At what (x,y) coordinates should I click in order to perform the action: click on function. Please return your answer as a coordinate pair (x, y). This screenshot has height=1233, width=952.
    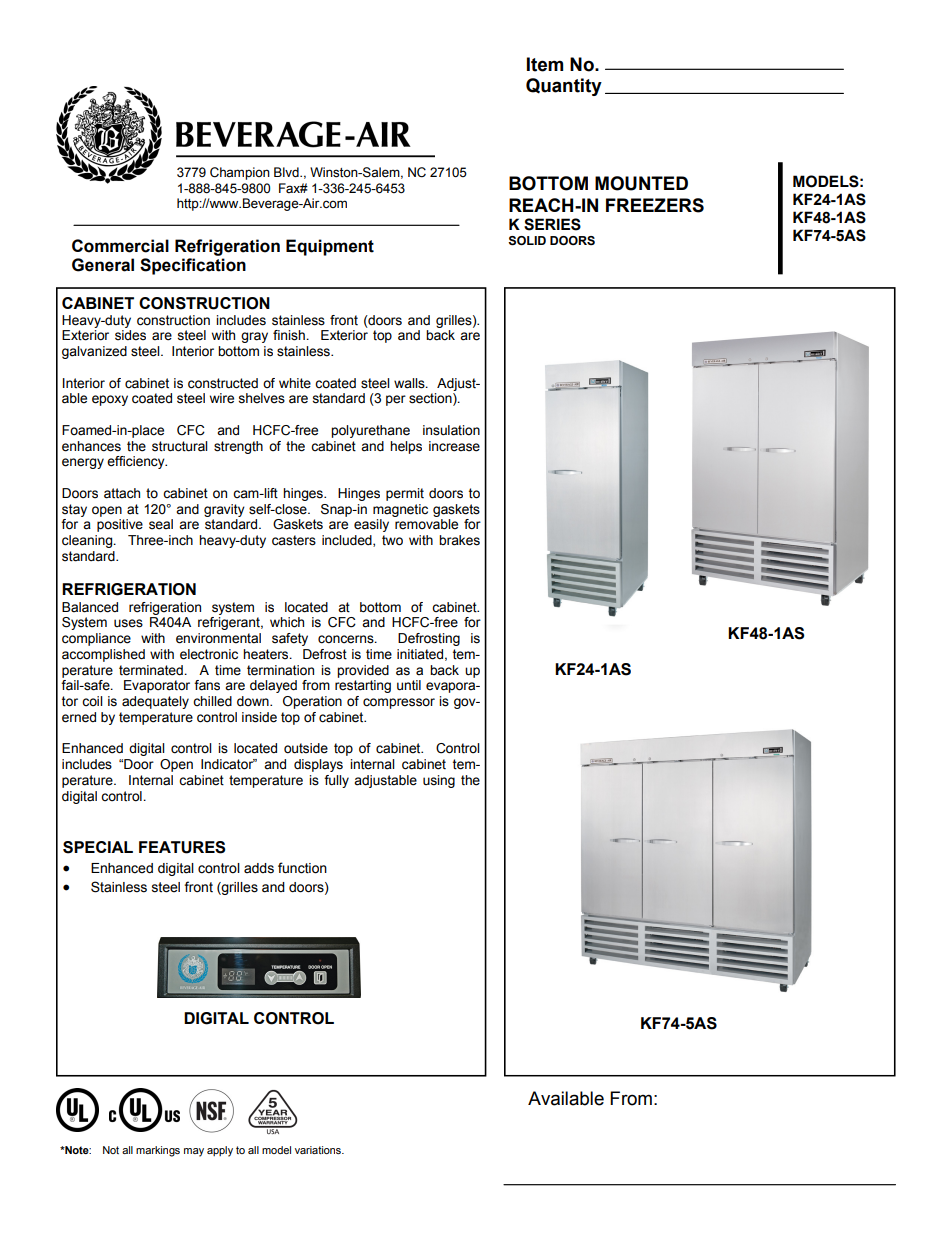
    Looking at the image, I should click on (302, 868).
